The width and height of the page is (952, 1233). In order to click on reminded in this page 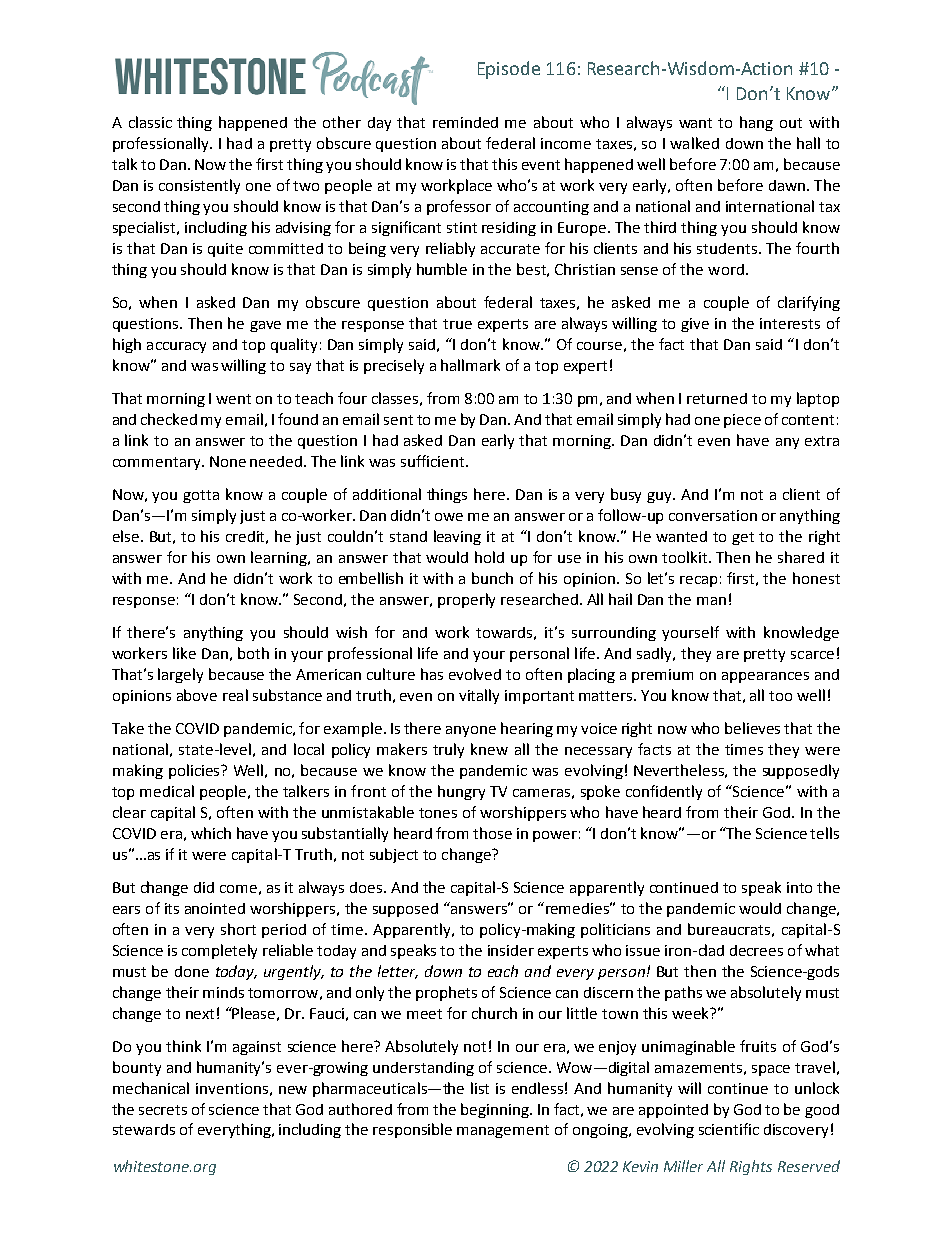, I will do `click(465, 122)`.
